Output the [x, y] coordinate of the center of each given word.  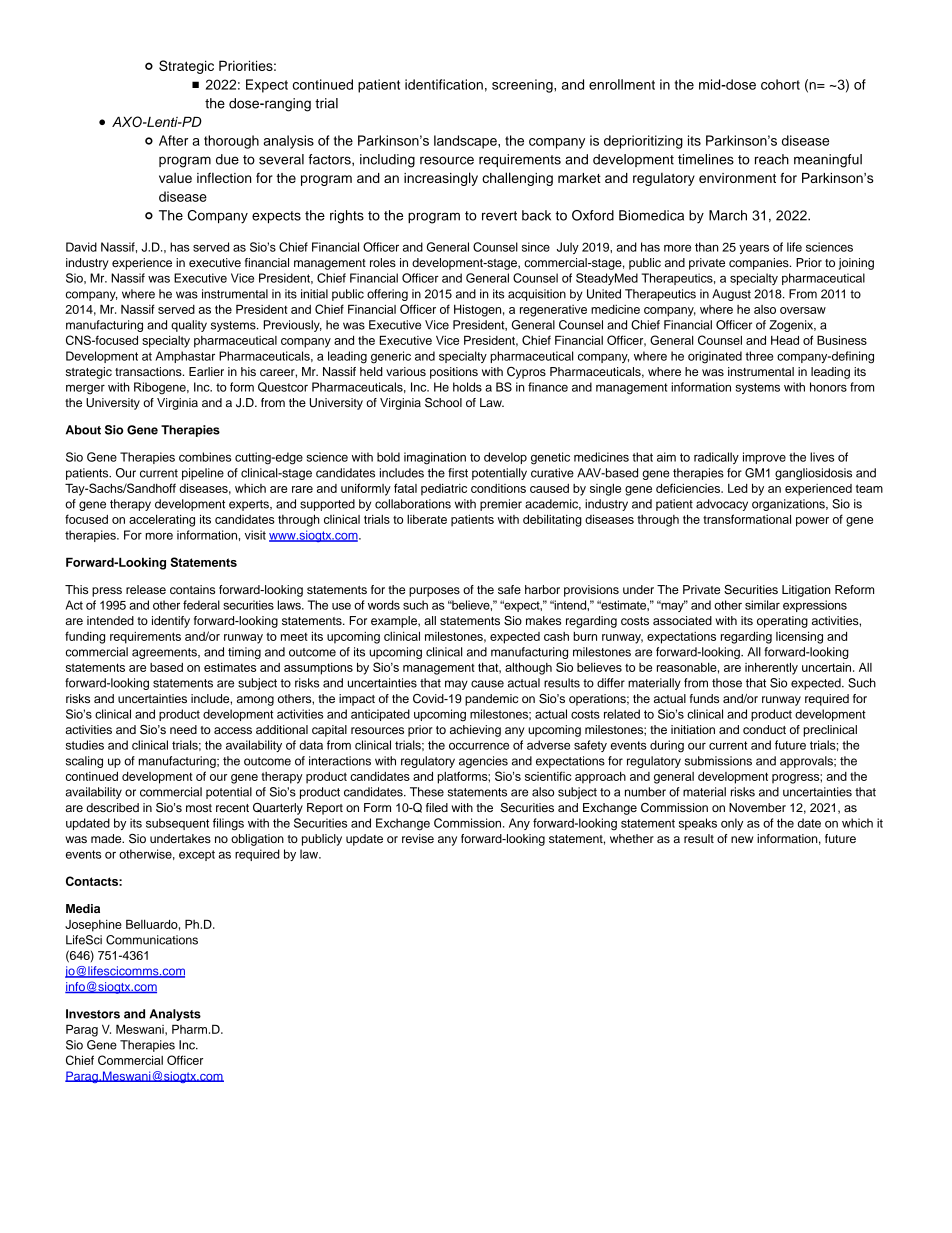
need [183, 729]
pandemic [491, 700]
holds [467, 387]
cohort [780, 84]
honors [828, 387]
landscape [466, 142]
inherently [771, 668]
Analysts [175, 1015]
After [173, 140]
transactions [149, 371]
